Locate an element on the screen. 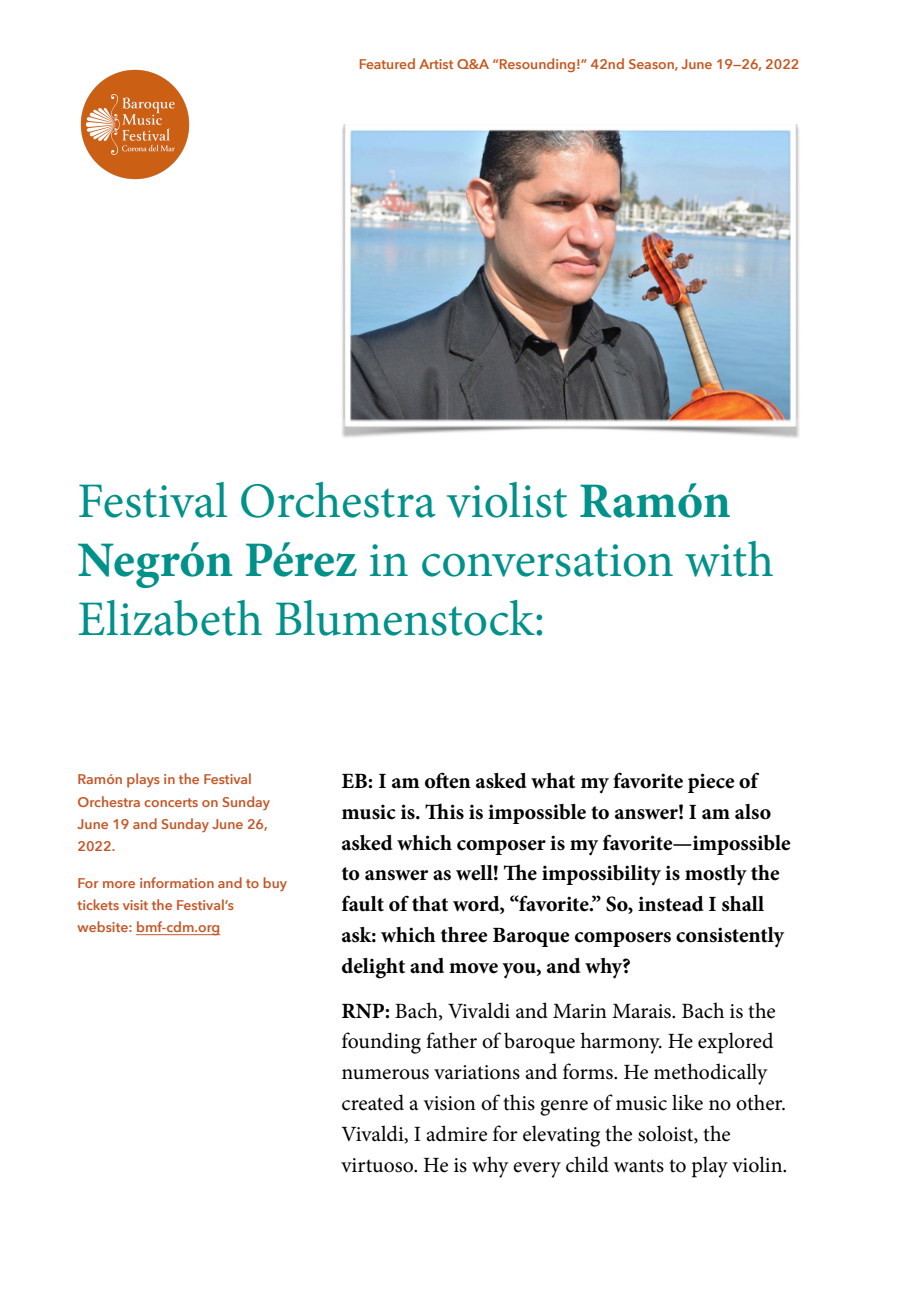 This screenshot has height=1308, width=924. with is located at coordinates (729, 559).
